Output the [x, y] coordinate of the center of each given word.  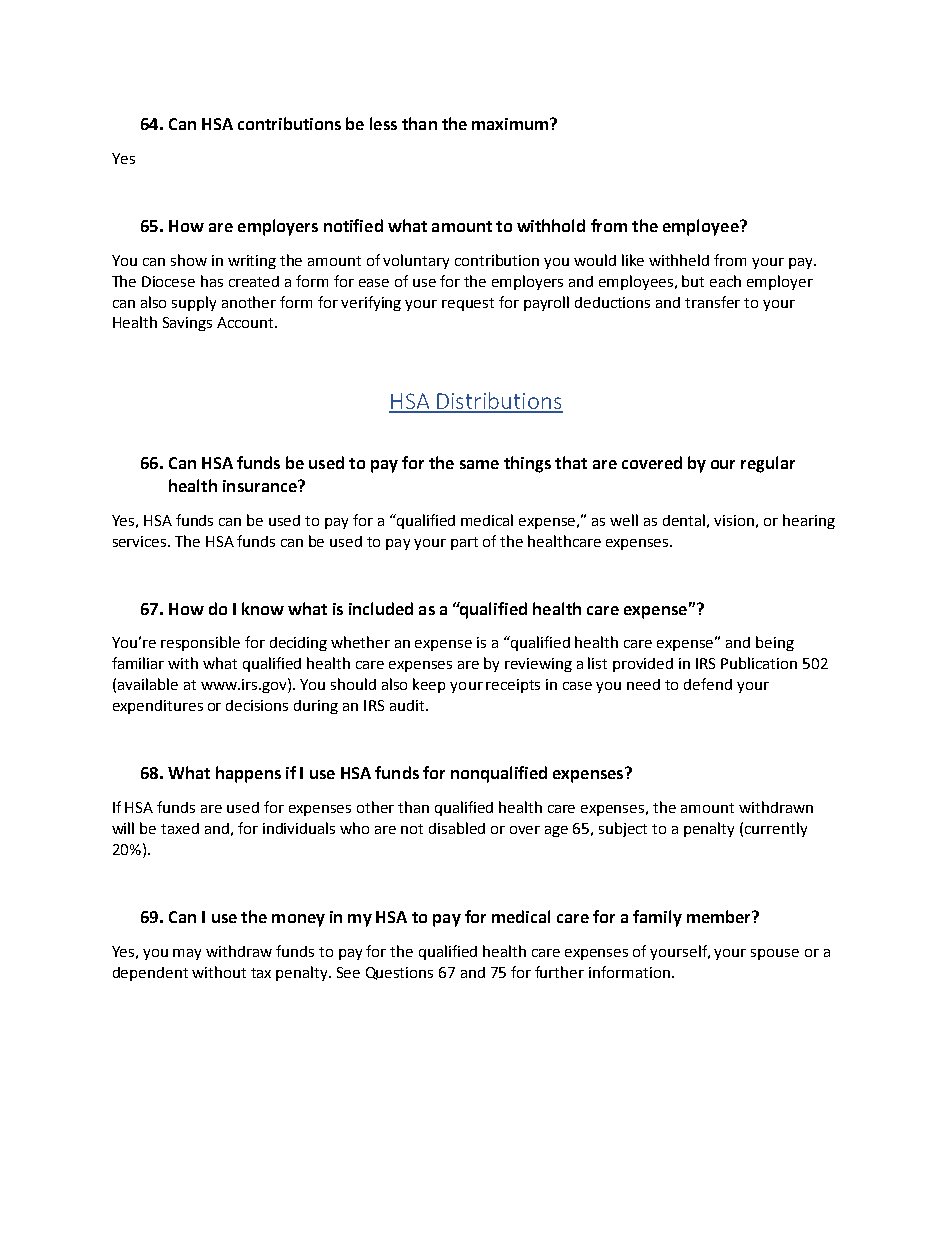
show [189, 260]
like [633, 260]
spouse [775, 954]
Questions [399, 973]
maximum [511, 124]
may [187, 954]
